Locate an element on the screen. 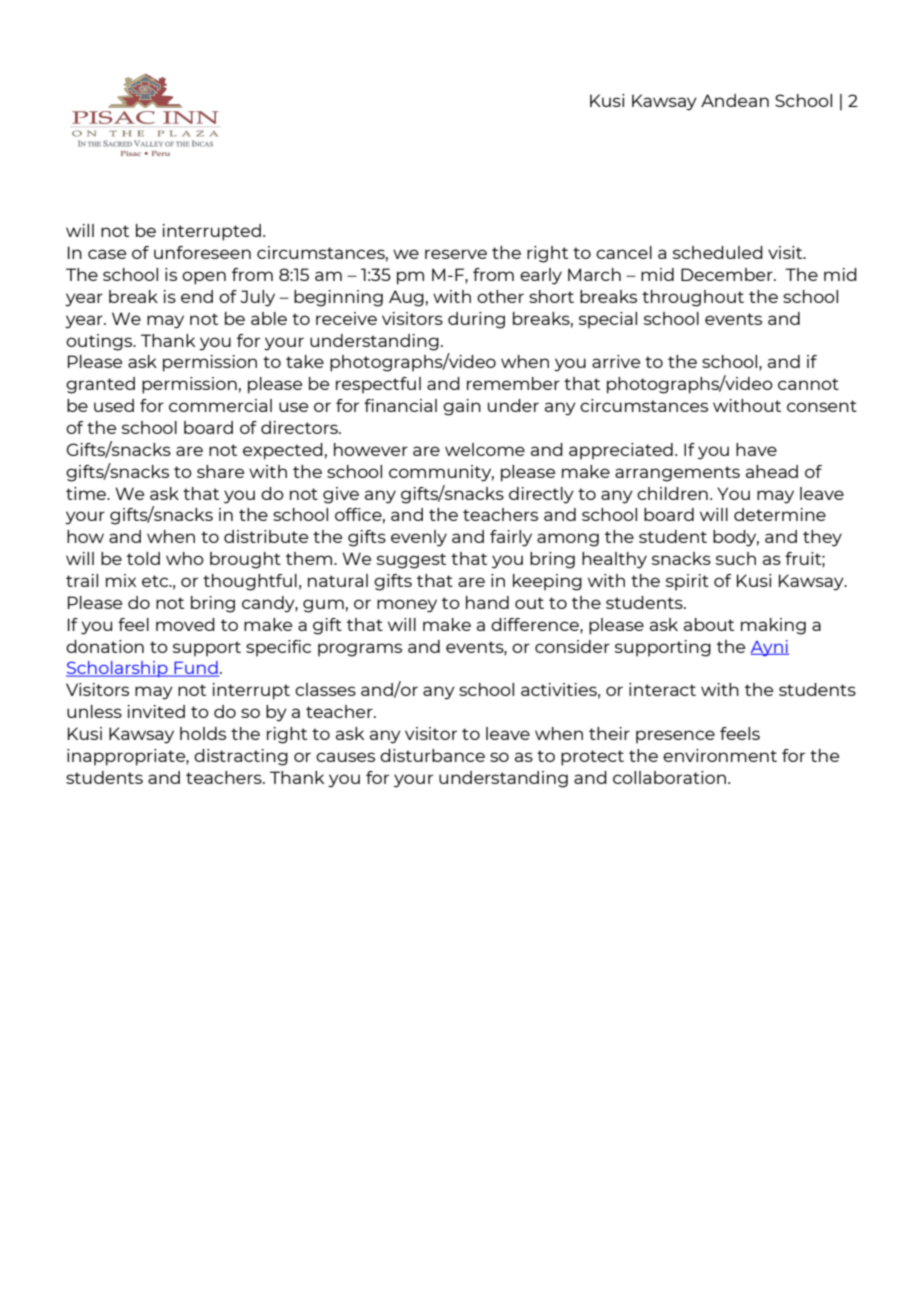 Image resolution: width=924 pixels, height=1308 pixels. environment is located at coordinates (720, 755).
